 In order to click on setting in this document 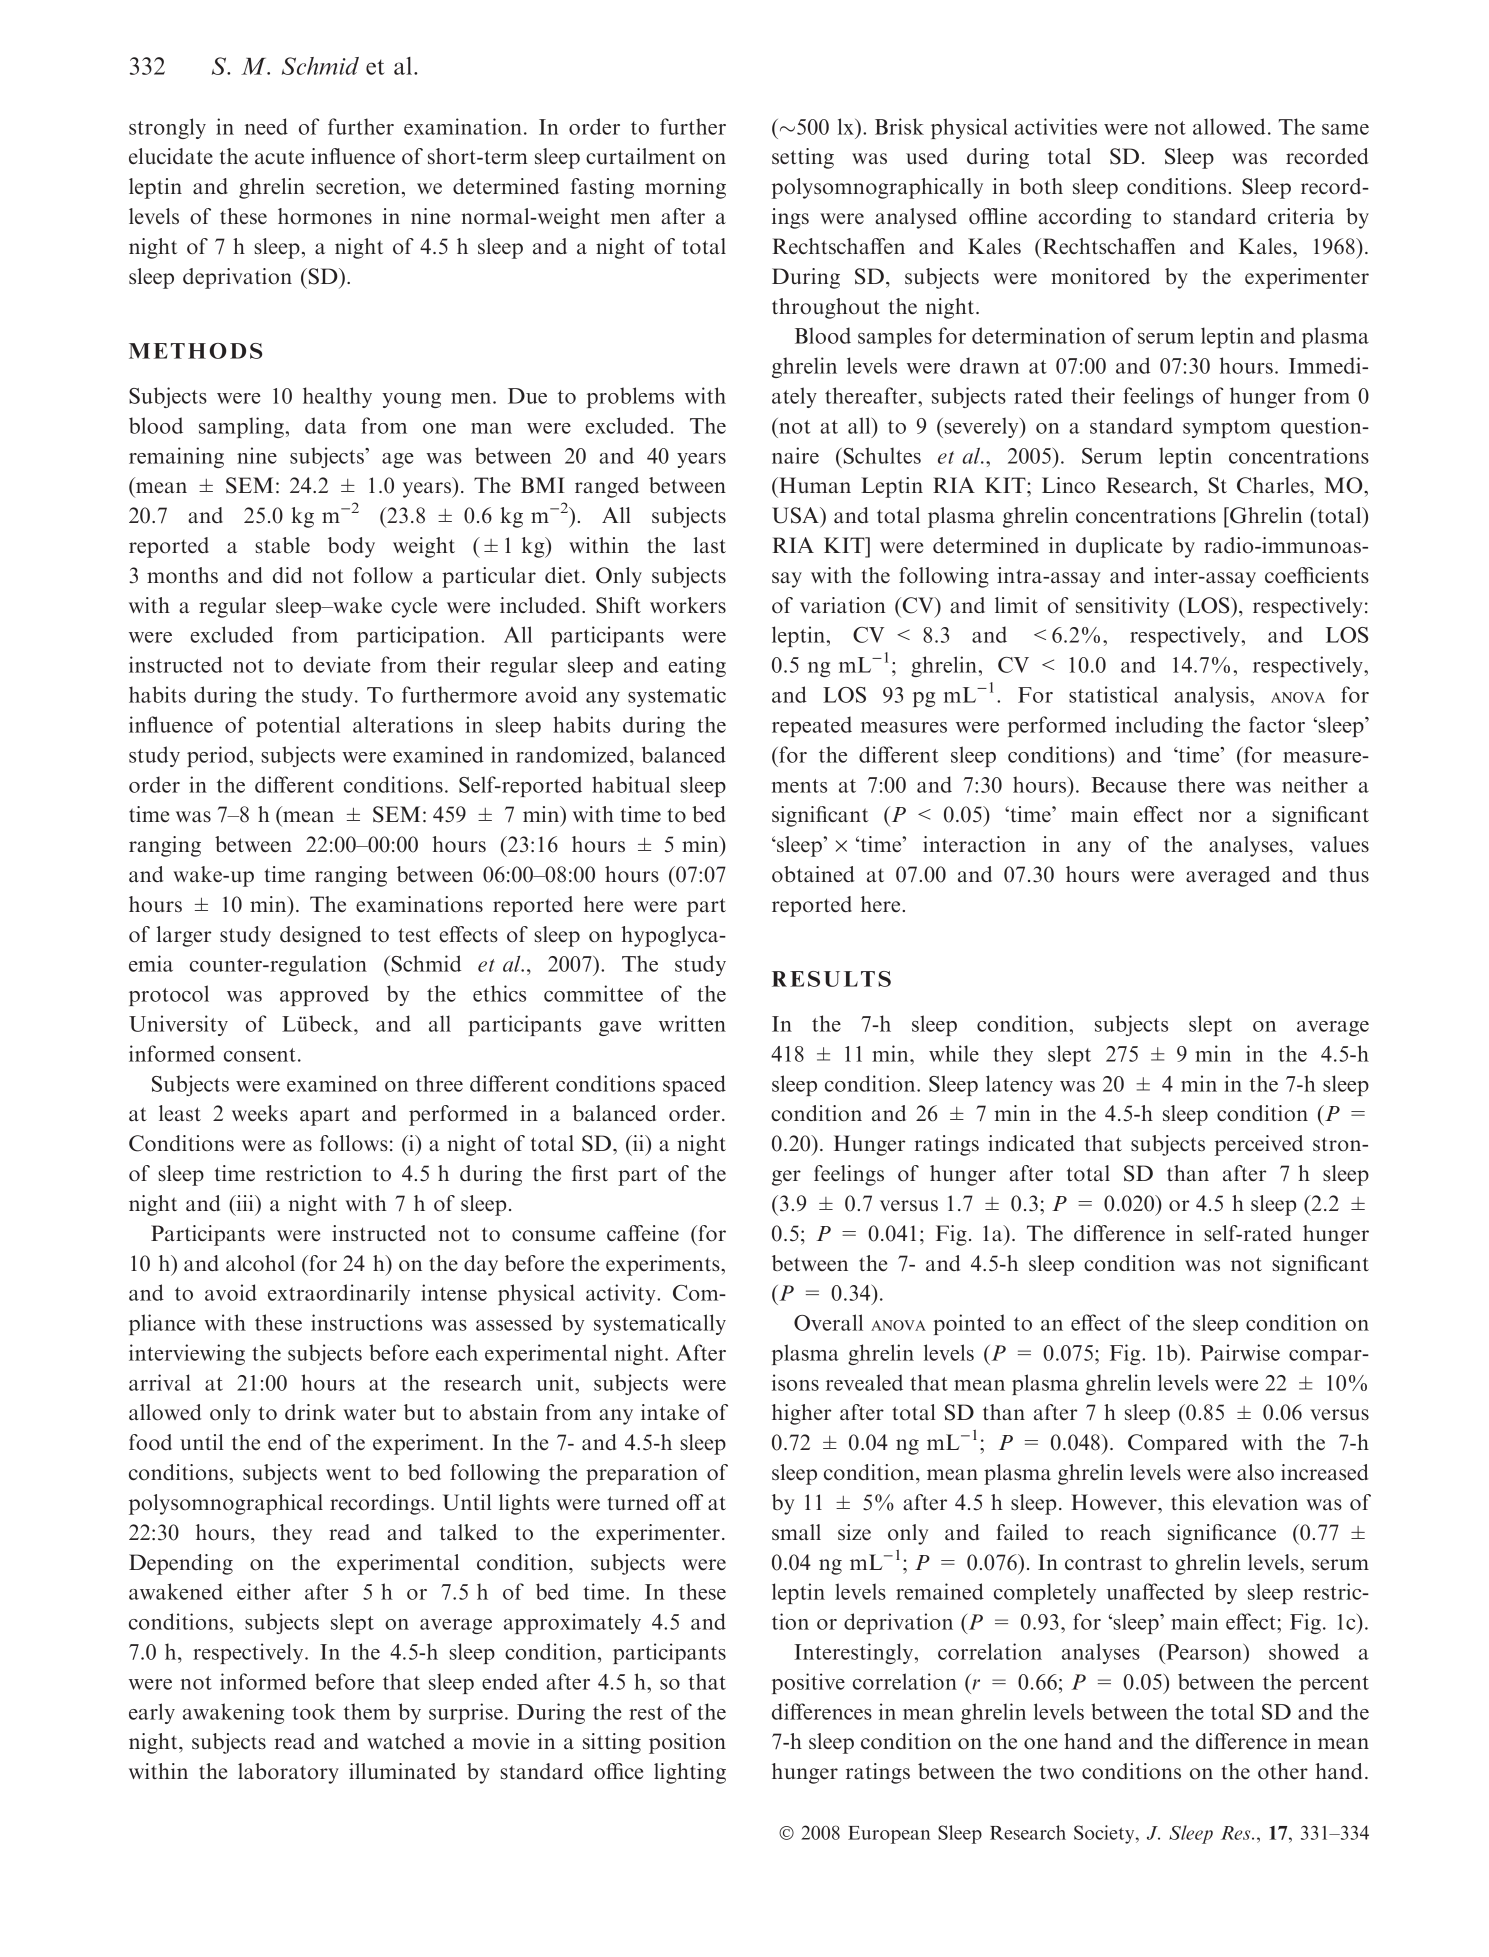, I will do `click(803, 158)`.
